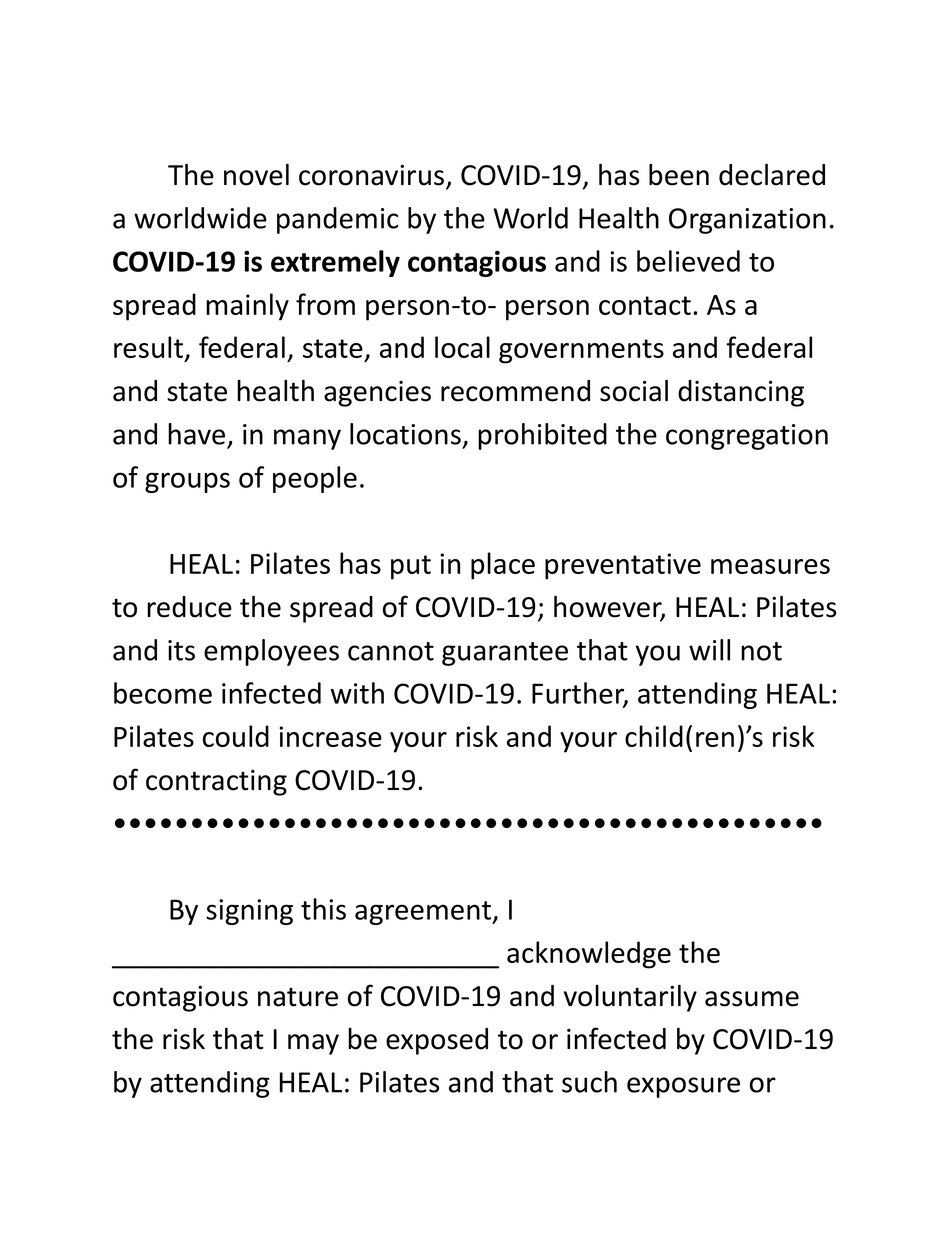 The height and width of the screenshot is (1233, 952). What do you see at coordinates (709, 650) in the screenshot?
I see `will` at bounding box center [709, 650].
